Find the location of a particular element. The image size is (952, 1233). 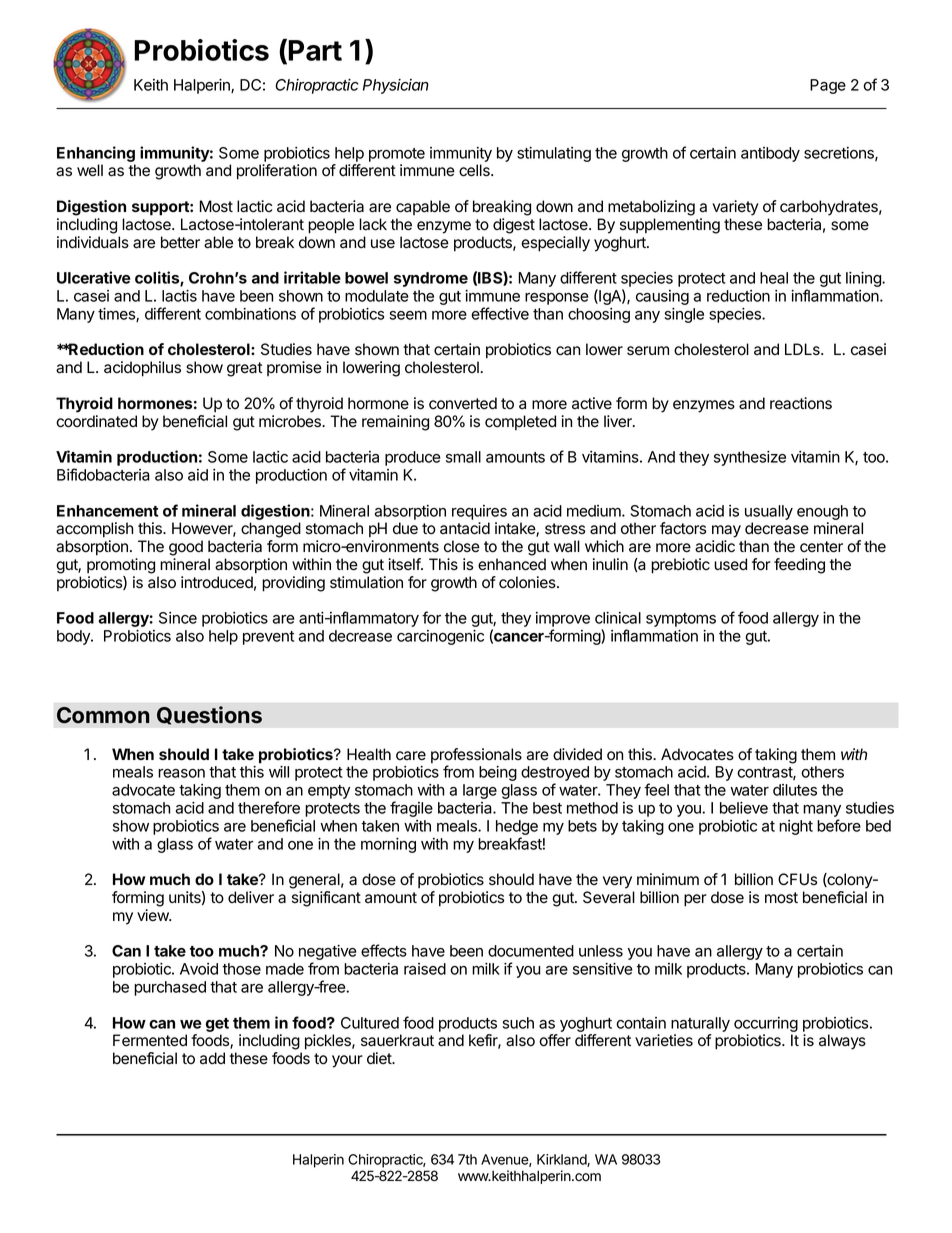

night is located at coordinates (796, 827).
